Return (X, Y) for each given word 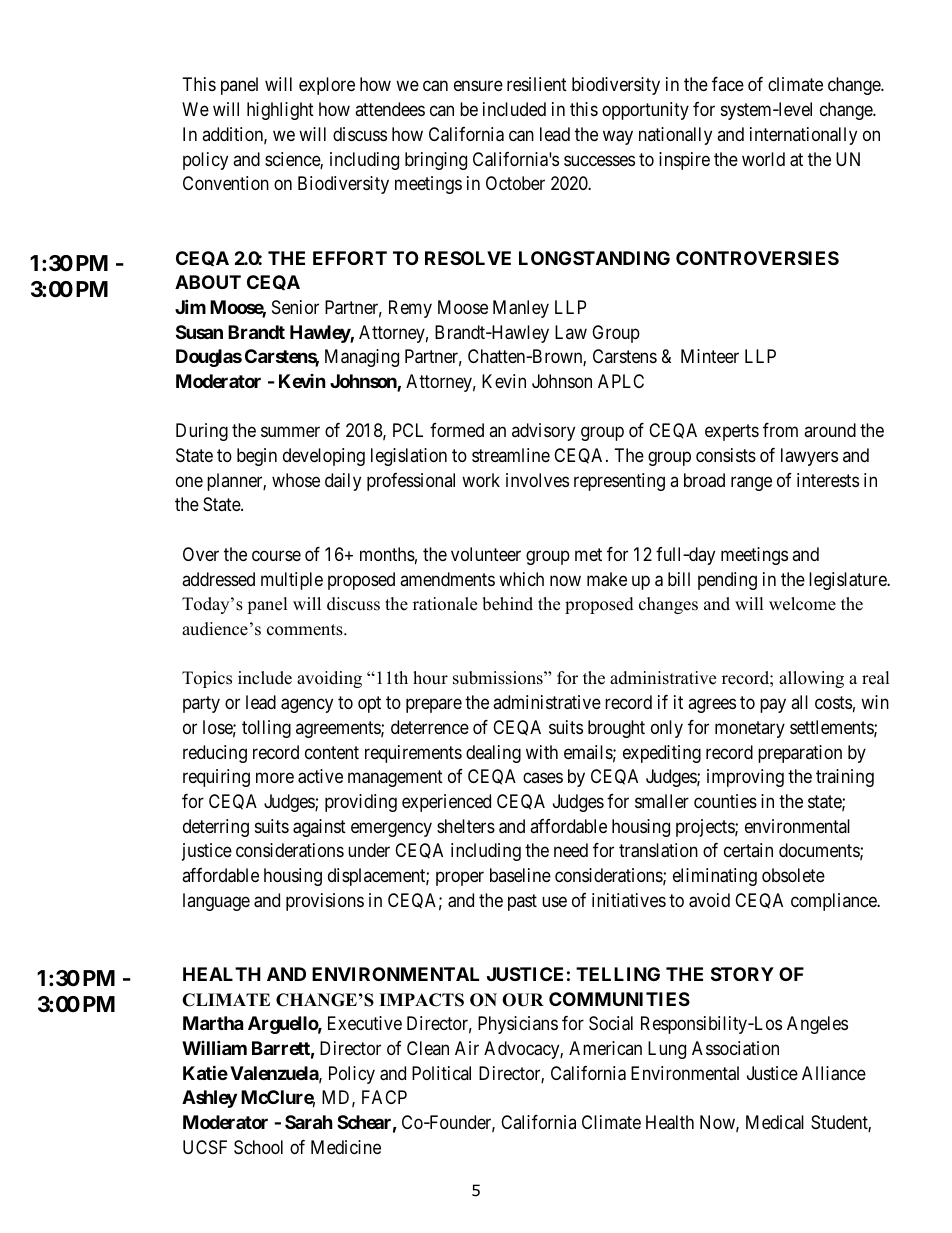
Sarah (309, 1122)
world (763, 159)
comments (306, 630)
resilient (537, 84)
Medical (775, 1122)
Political (441, 1073)
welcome (802, 604)
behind (507, 604)
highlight (280, 111)
